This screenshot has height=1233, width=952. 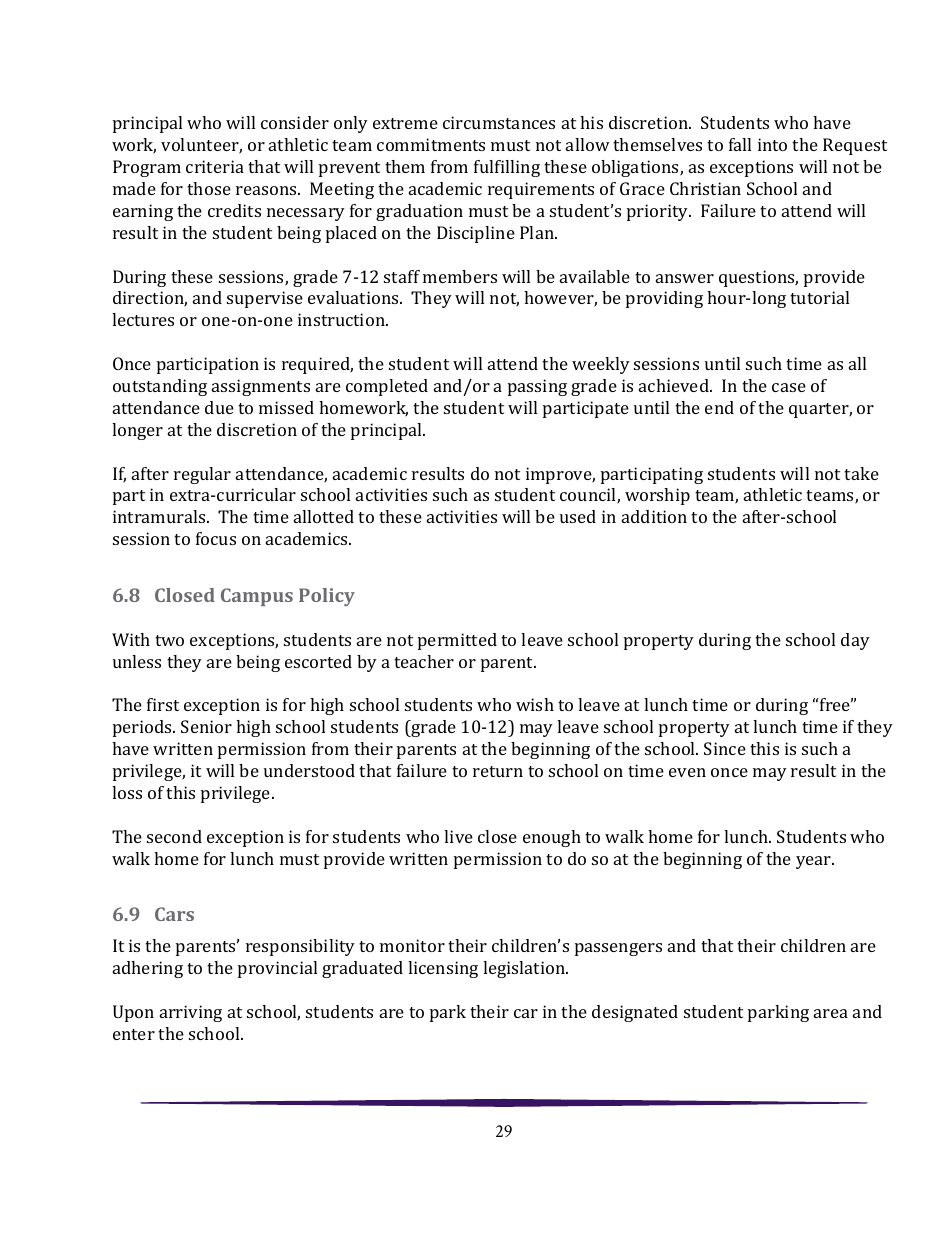 I want to click on fulfilling, so click(x=507, y=168).
